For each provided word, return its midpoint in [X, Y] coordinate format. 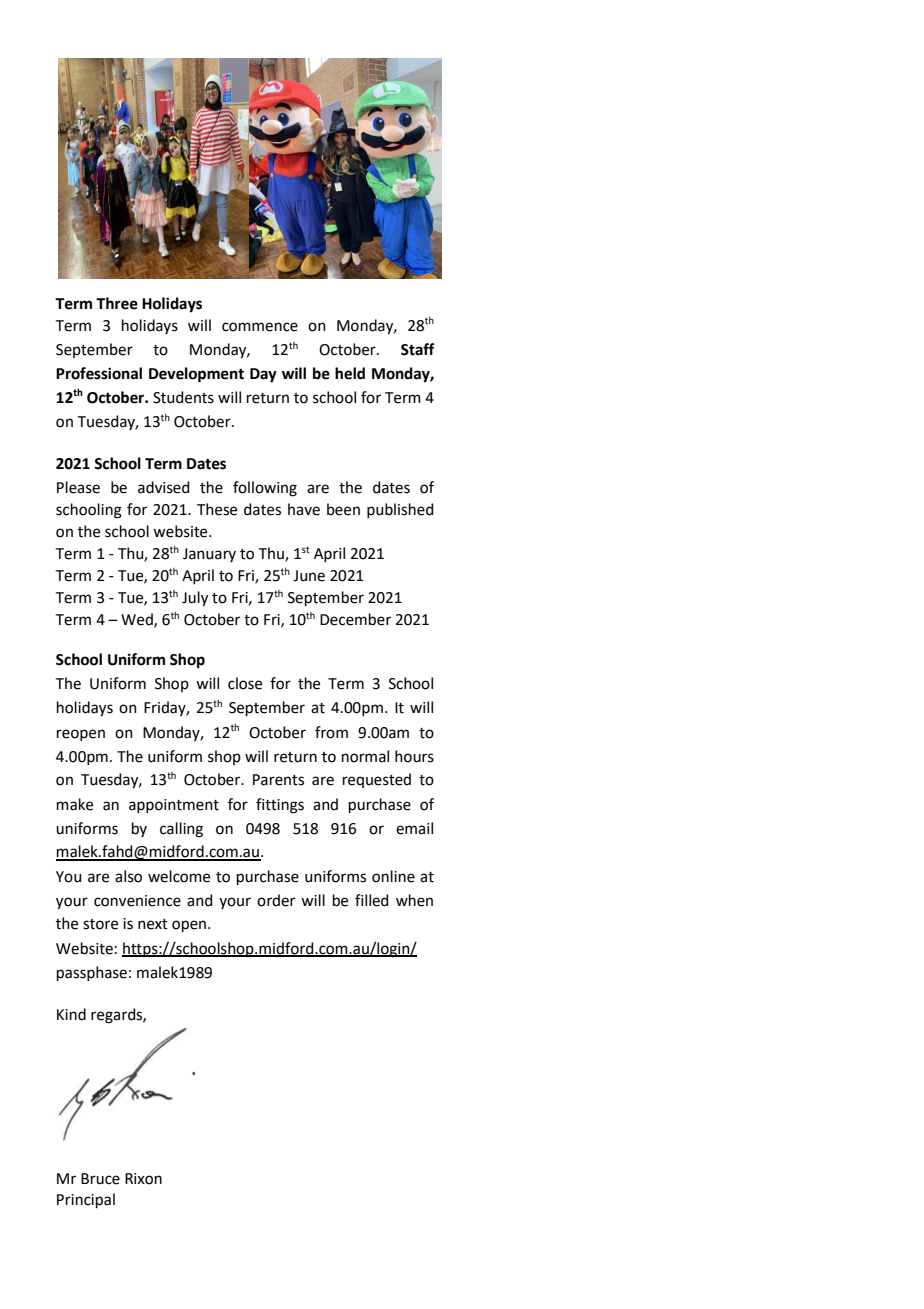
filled [372, 900]
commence [260, 327]
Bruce [100, 1179]
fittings [280, 806]
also [128, 876]
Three [117, 303]
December [355, 619]
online [393, 876]
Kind [71, 1014]
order [276, 900]
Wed [138, 620]
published [400, 510]
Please [78, 487]
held [350, 373]
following [265, 489]
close [245, 683]
